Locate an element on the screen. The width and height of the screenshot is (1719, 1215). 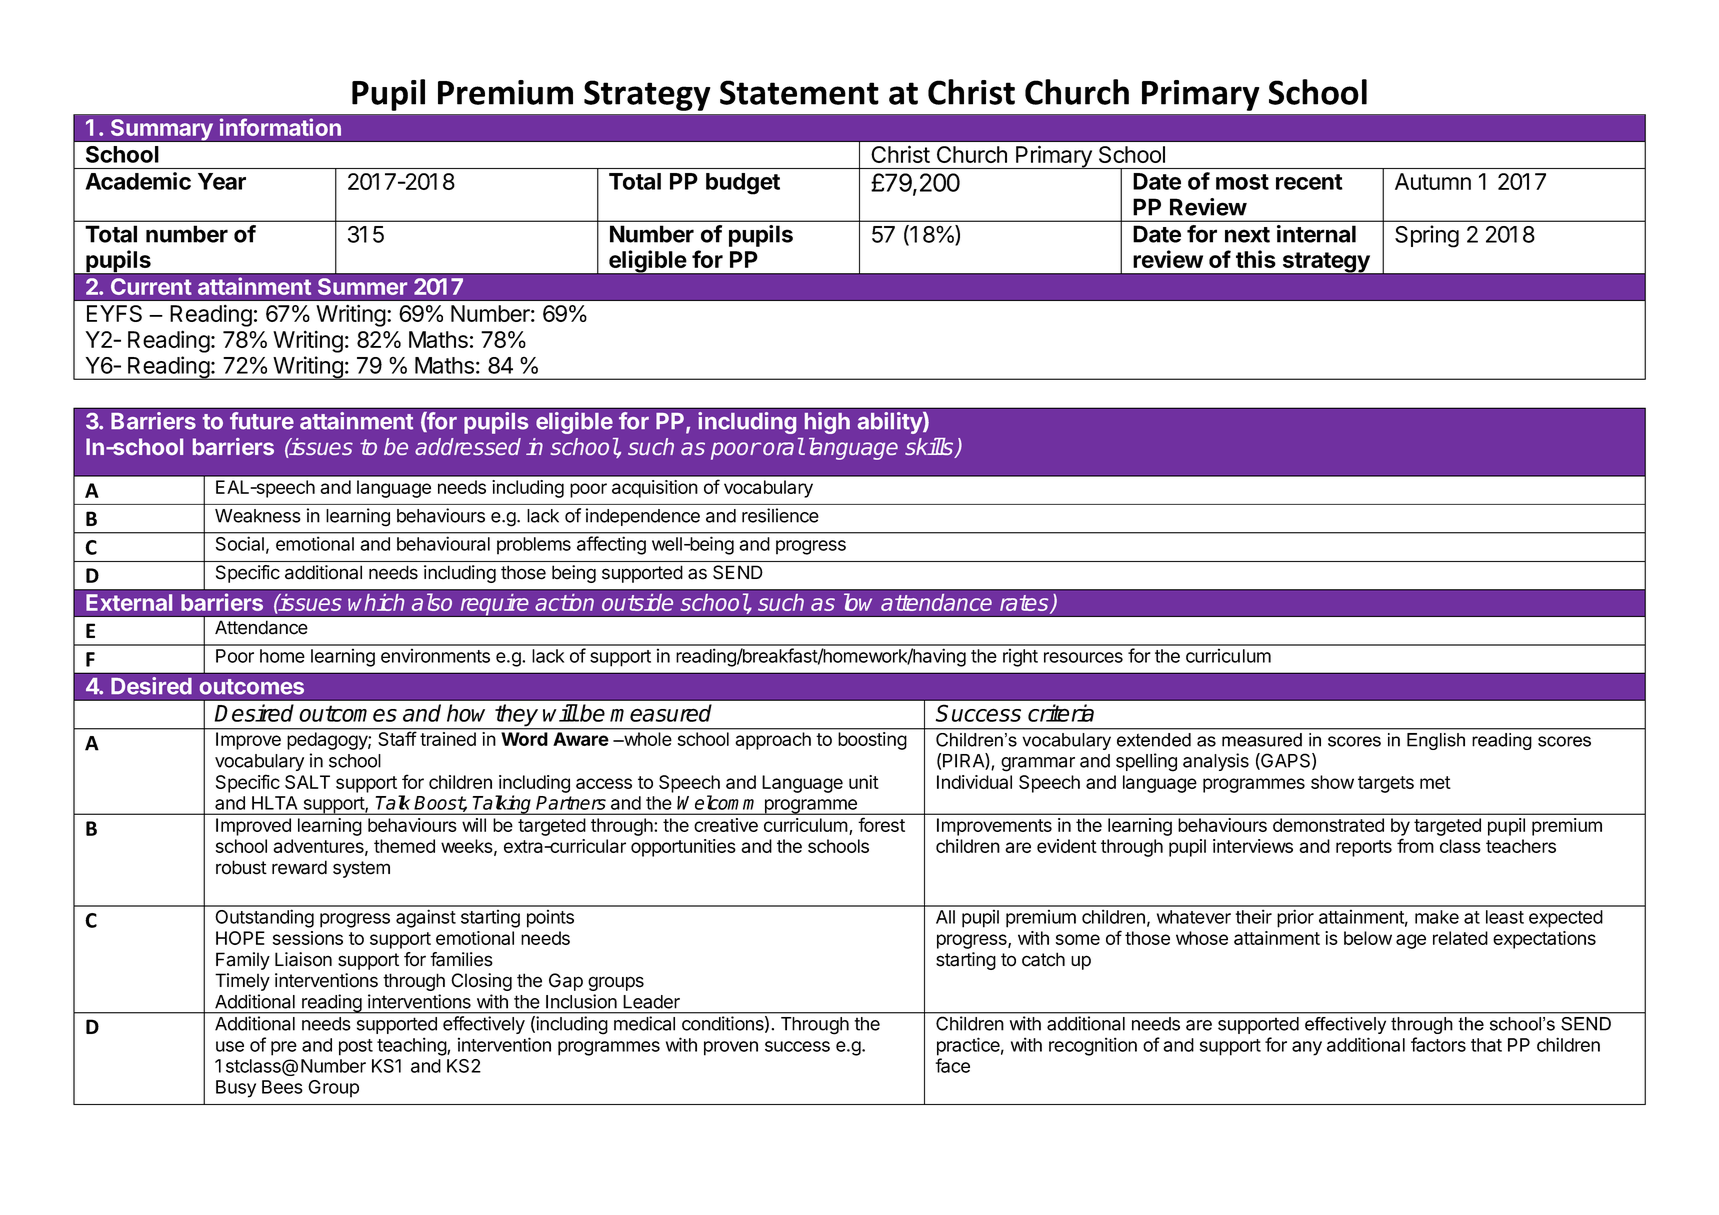
also is located at coordinates (432, 602).
